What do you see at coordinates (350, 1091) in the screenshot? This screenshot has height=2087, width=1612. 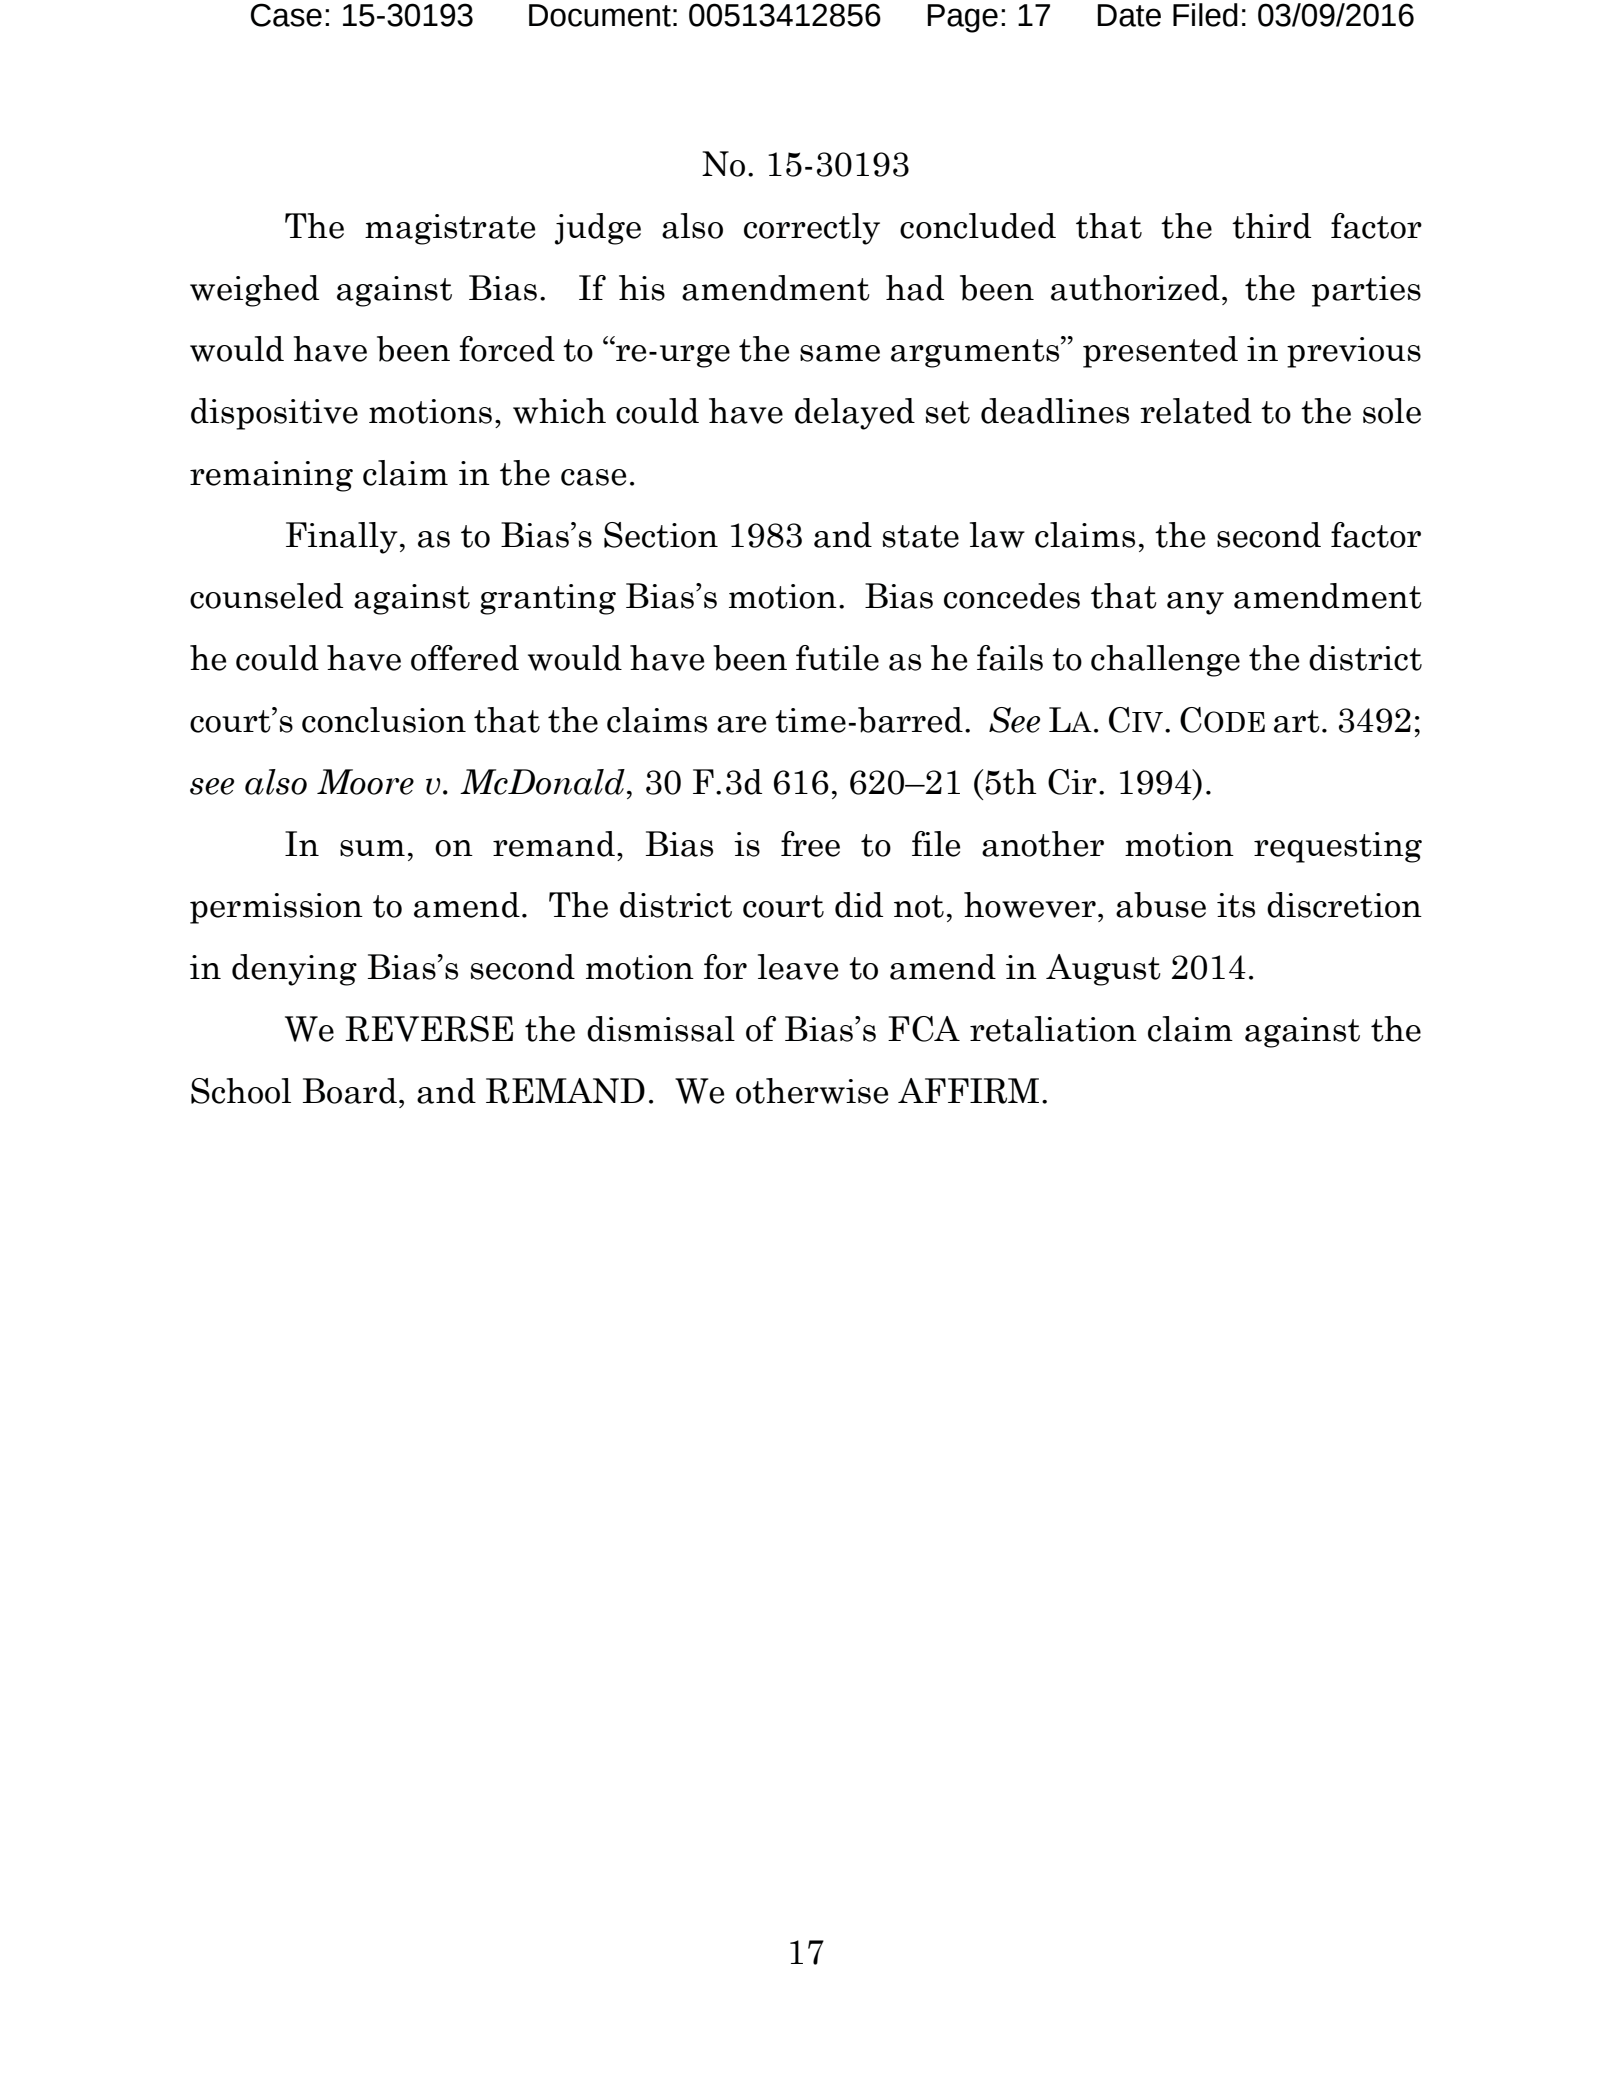 I see `Board` at bounding box center [350, 1091].
